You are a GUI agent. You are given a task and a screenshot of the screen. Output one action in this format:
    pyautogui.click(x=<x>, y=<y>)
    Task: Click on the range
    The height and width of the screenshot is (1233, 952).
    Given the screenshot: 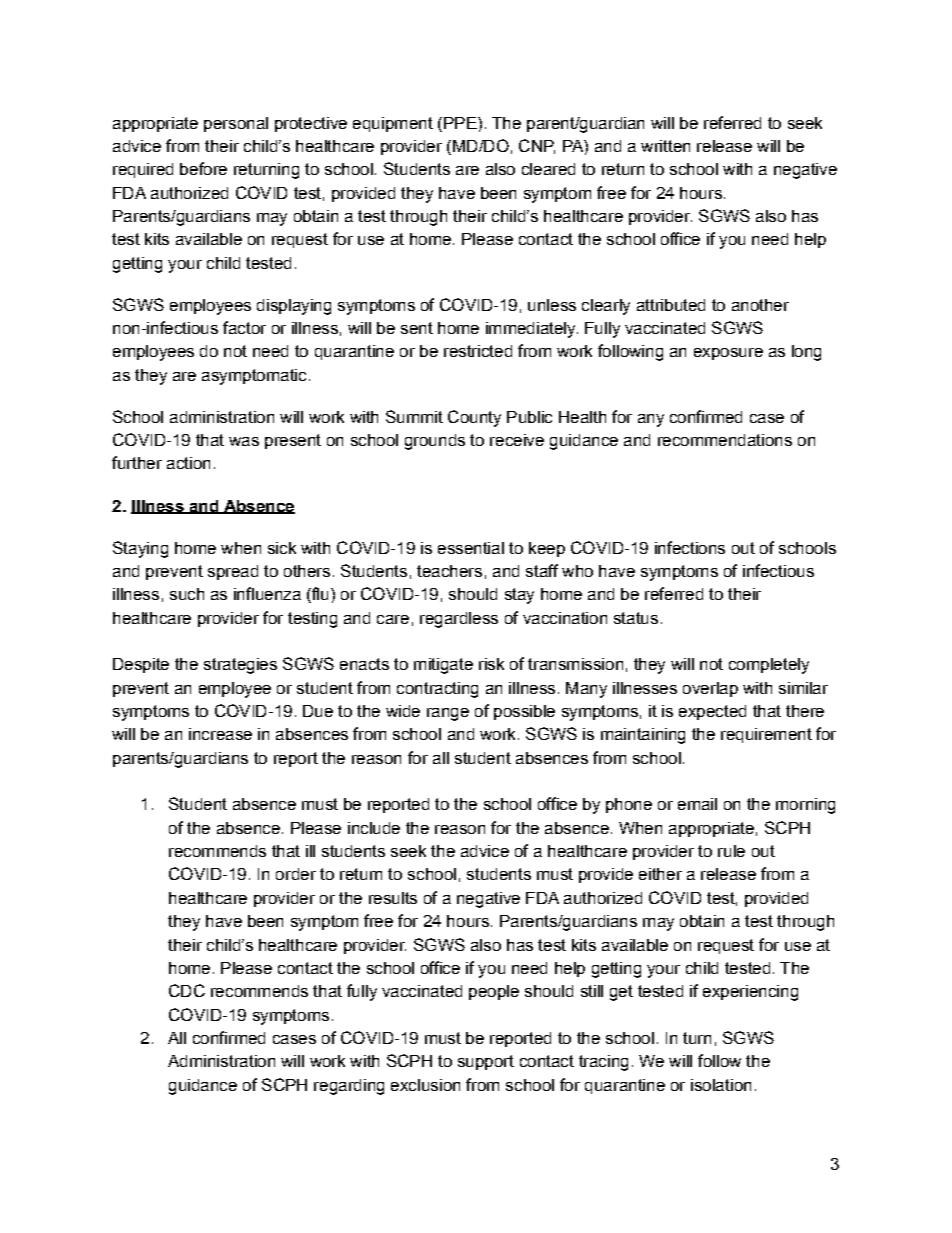 What is the action you would take?
    pyautogui.click(x=448, y=714)
